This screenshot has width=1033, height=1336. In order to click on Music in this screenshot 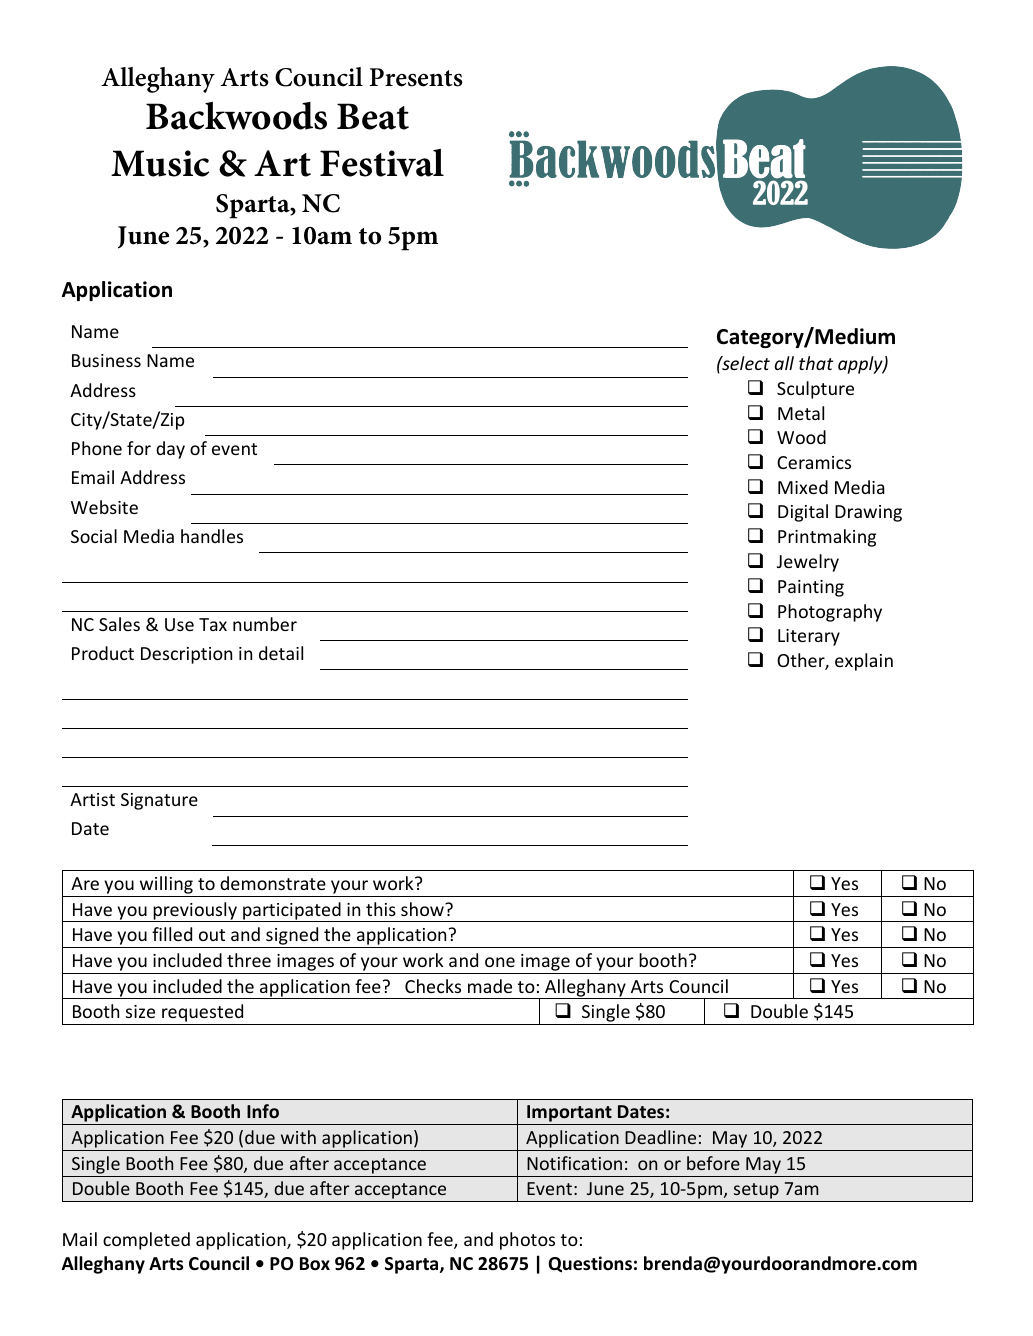, I will do `click(160, 163)`.
